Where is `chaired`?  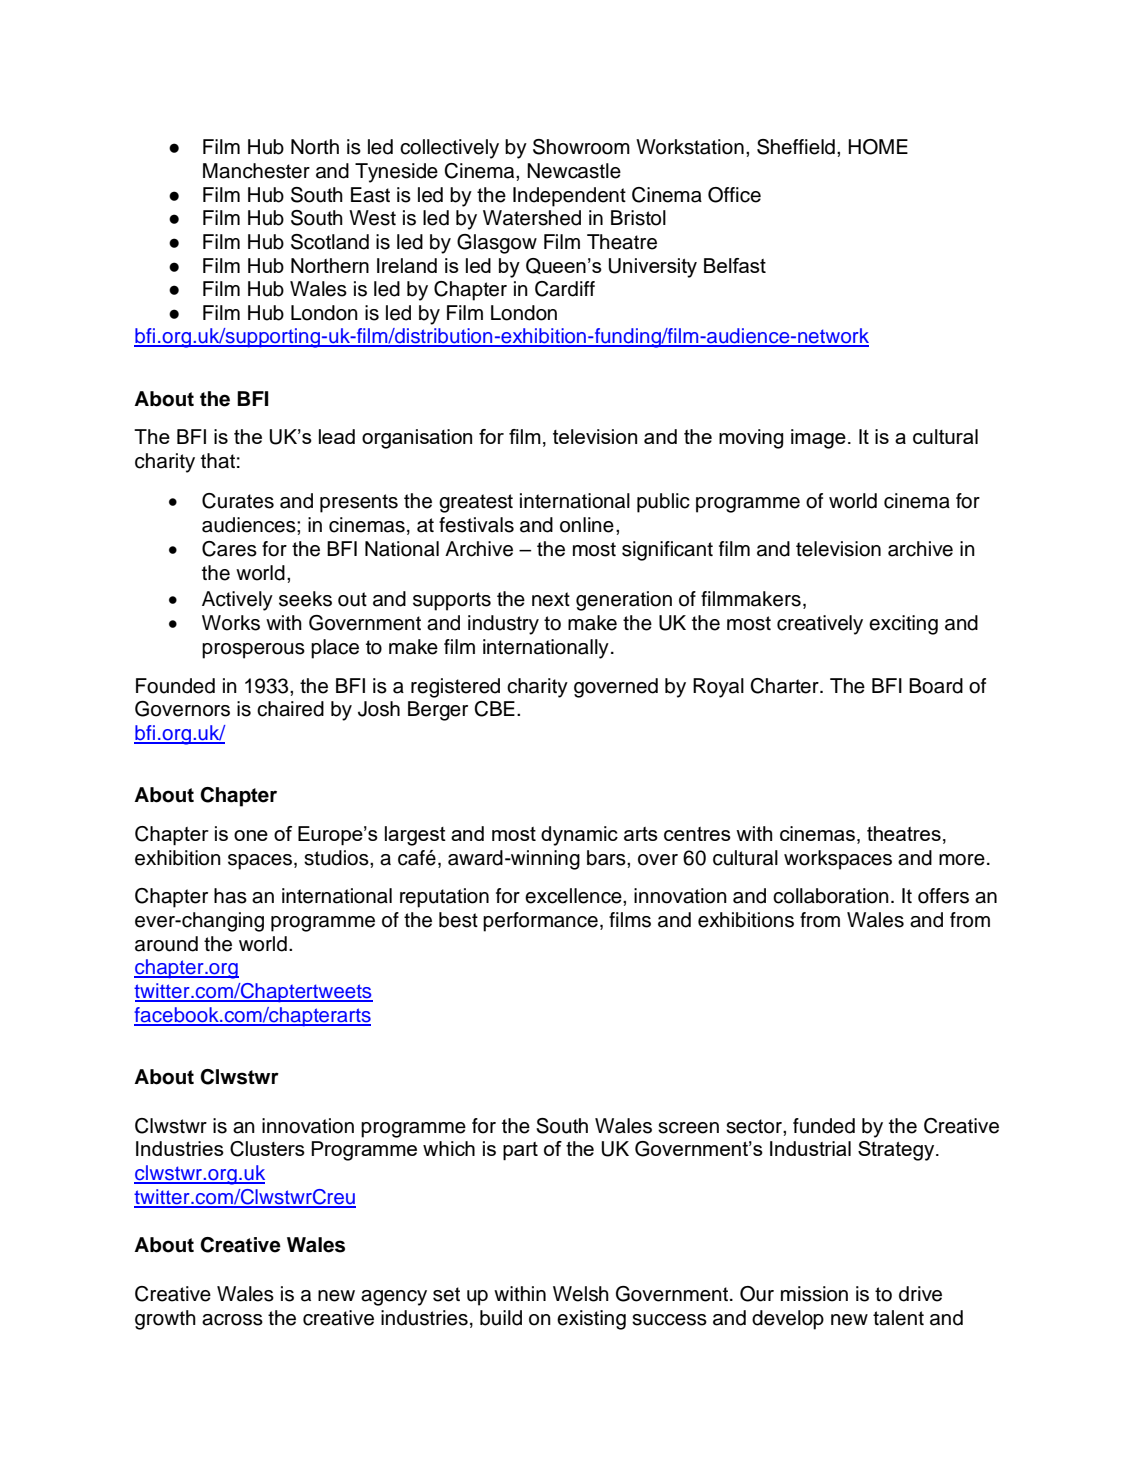 chaired is located at coordinates (290, 709).
